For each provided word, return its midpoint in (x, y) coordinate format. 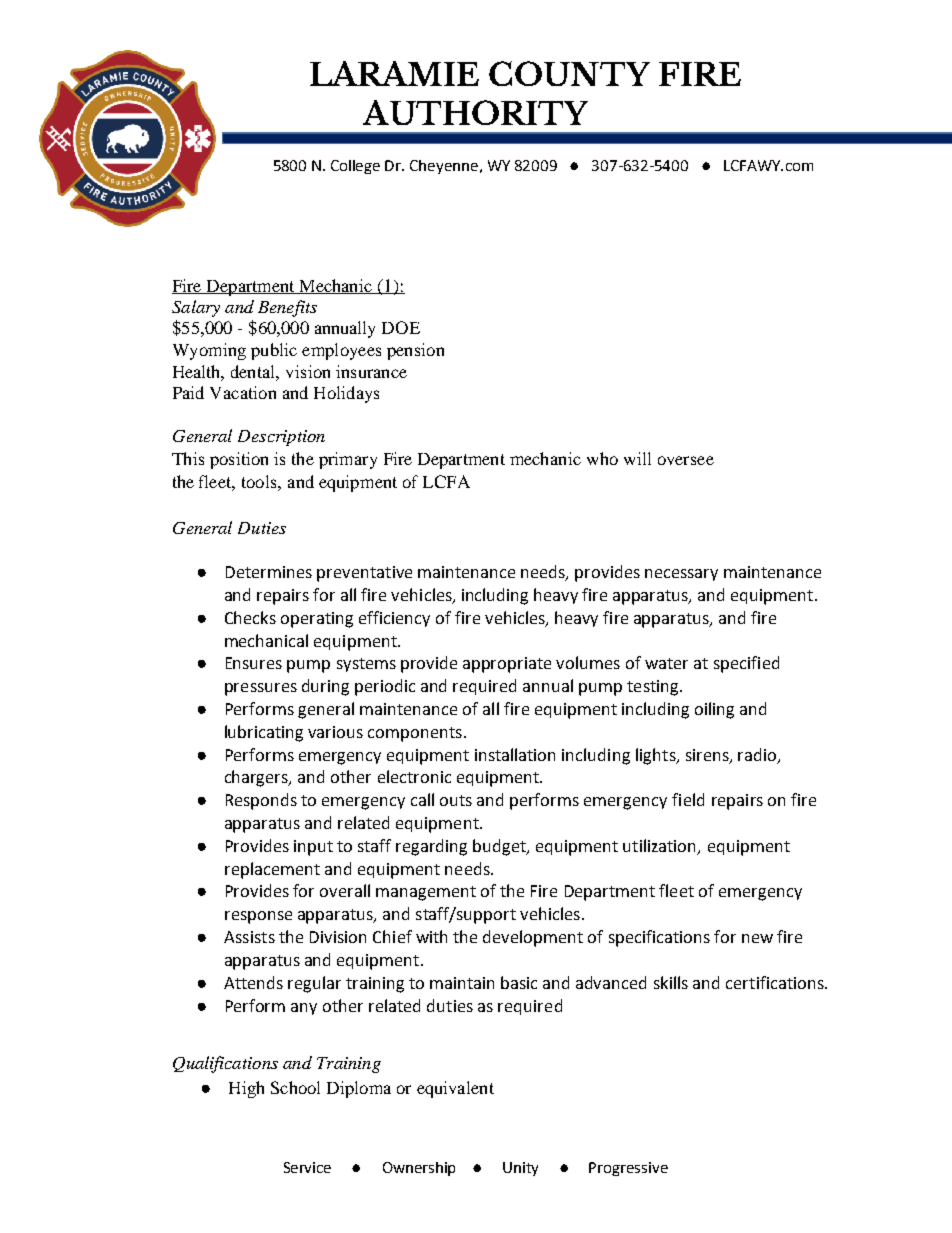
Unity (520, 1169)
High (246, 1089)
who (602, 458)
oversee (686, 460)
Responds (261, 801)
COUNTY (569, 73)
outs (456, 800)
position (239, 460)
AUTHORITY (475, 112)
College (355, 167)
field (688, 799)
